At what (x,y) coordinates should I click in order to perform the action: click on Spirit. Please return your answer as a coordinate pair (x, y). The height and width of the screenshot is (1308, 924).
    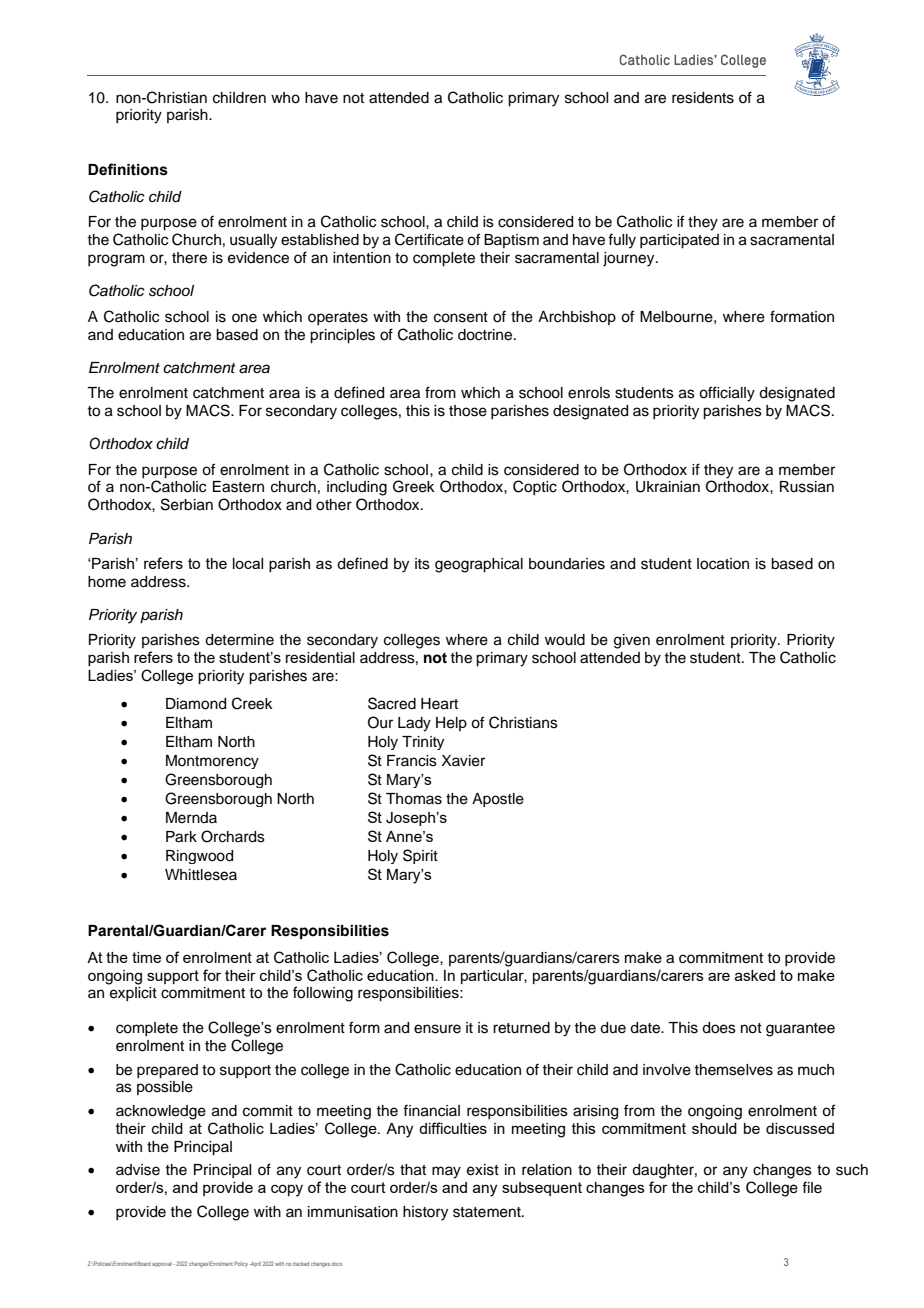
    Looking at the image, I should click on (420, 856).
